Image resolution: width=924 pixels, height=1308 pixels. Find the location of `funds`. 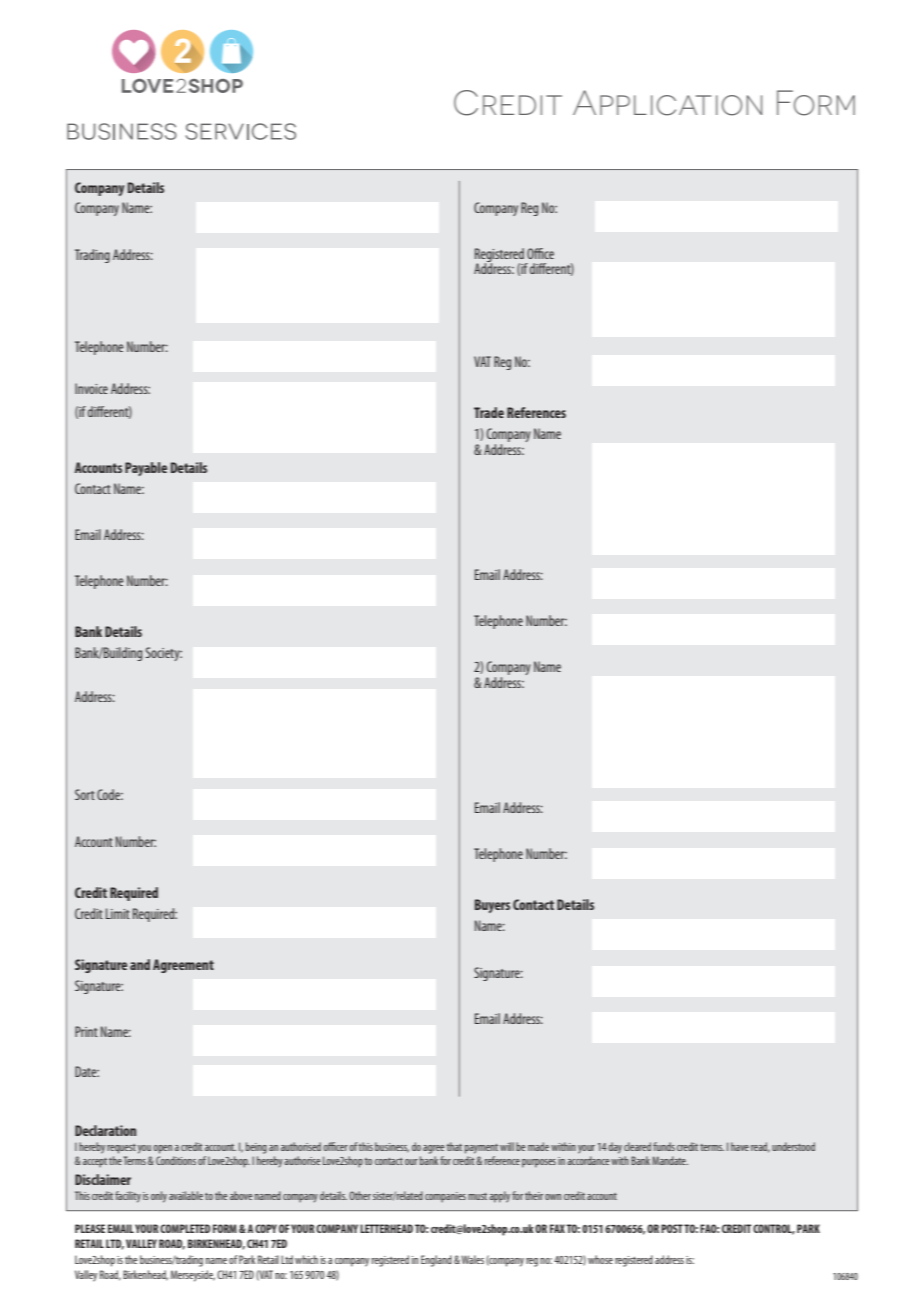

funds is located at coordinates (664, 1146).
